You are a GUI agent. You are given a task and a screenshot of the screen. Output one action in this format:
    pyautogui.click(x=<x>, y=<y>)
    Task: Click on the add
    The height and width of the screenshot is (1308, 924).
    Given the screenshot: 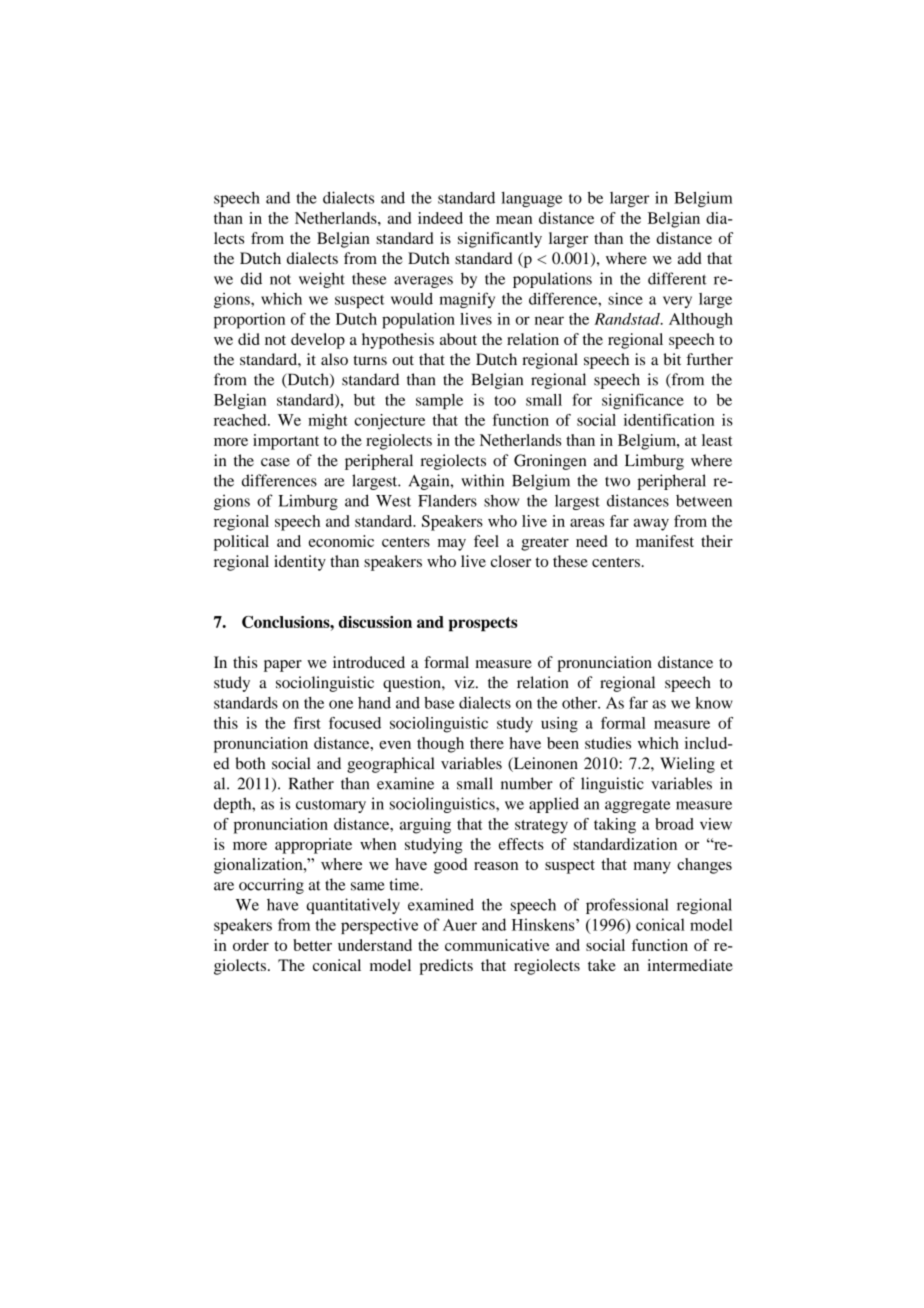 What is the action you would take?
    pyautogui.click(x=690, y=258)
